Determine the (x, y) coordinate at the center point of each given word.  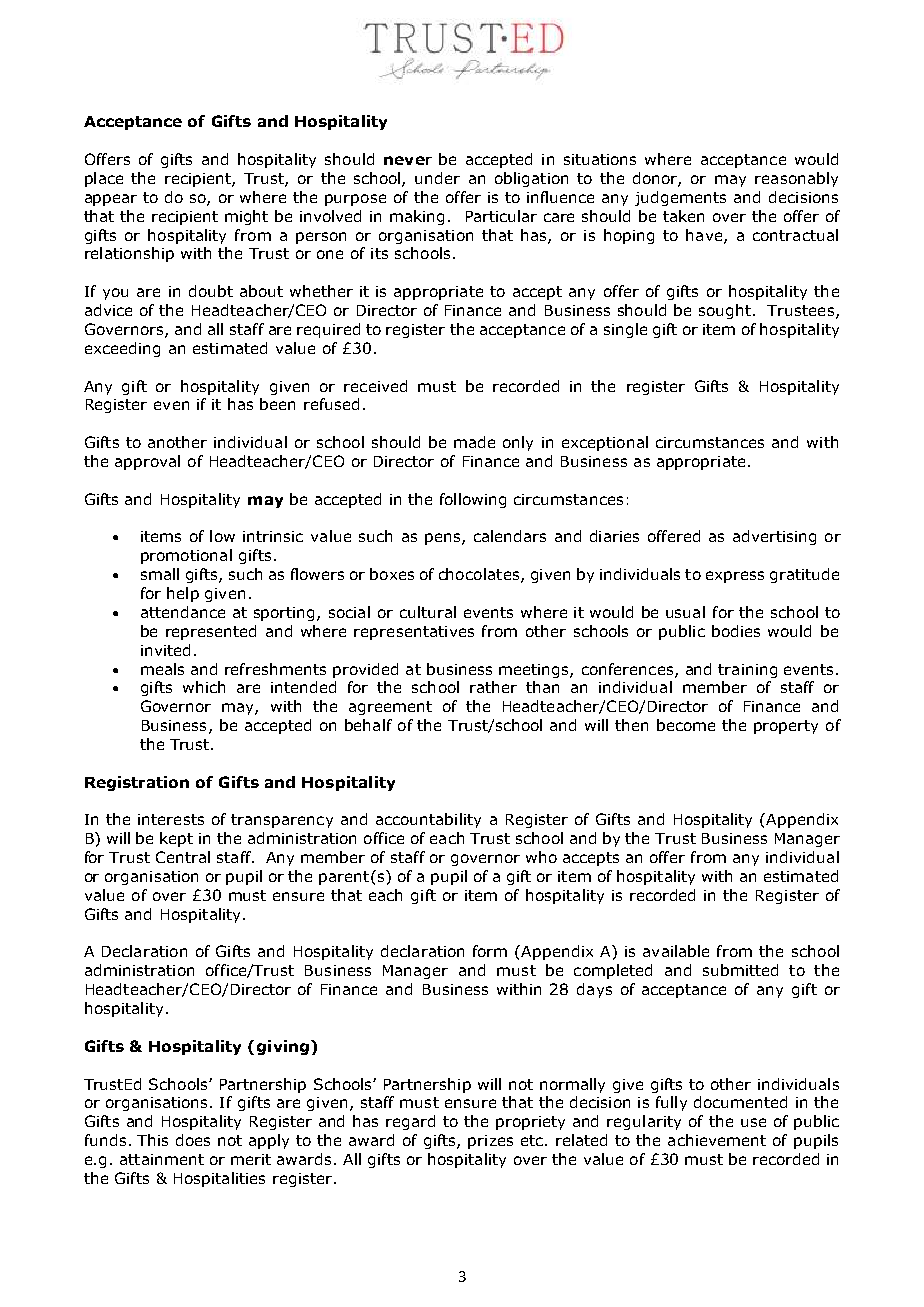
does (193, 1140)
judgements (680, 198)
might (246, 217)
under (437, 178)
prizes (490, 1142)
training (747, 671)
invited (165, 650)
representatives (414, 633)
